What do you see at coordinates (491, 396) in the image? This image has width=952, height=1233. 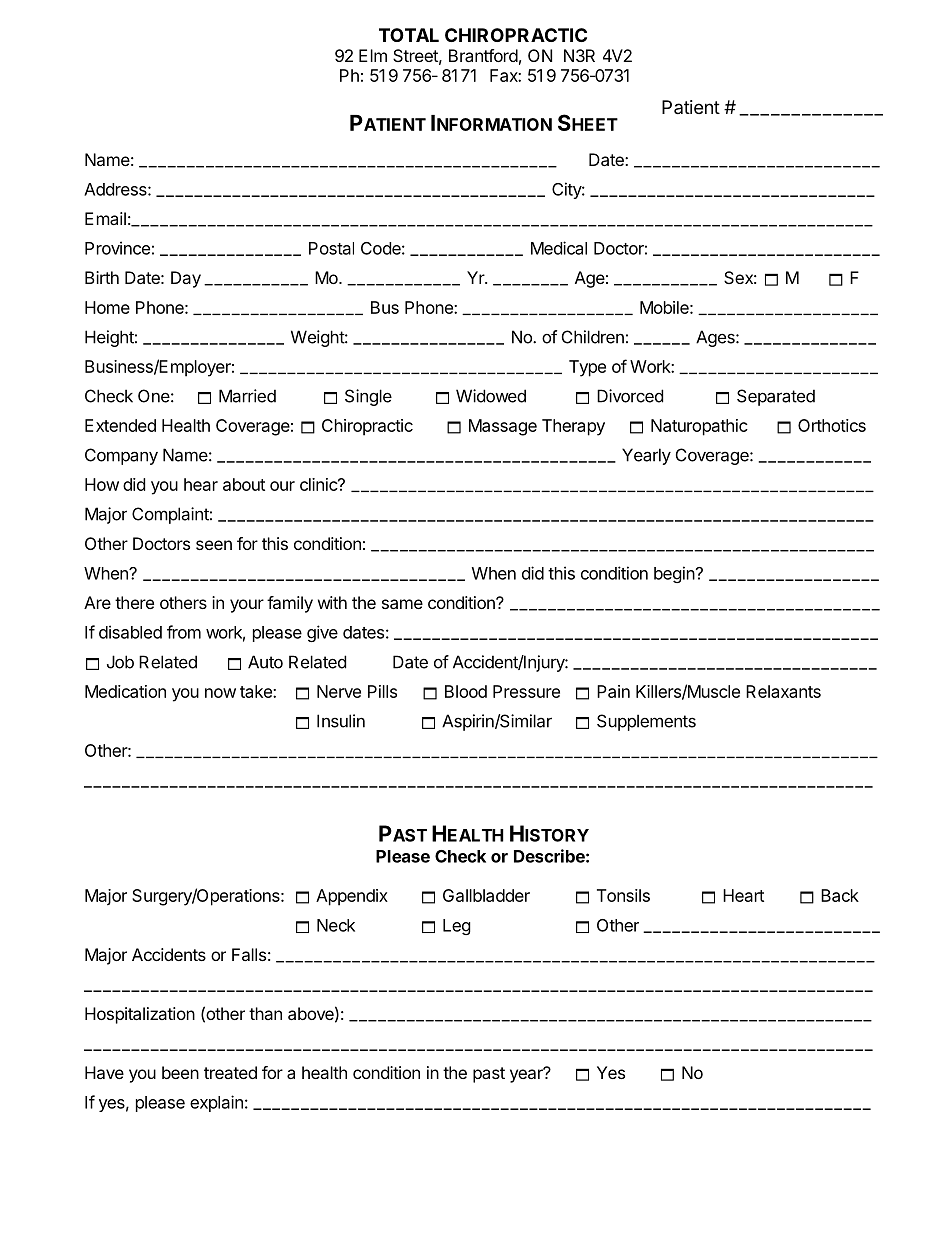 I see `Widowed` at bounding box center [491, 396].
